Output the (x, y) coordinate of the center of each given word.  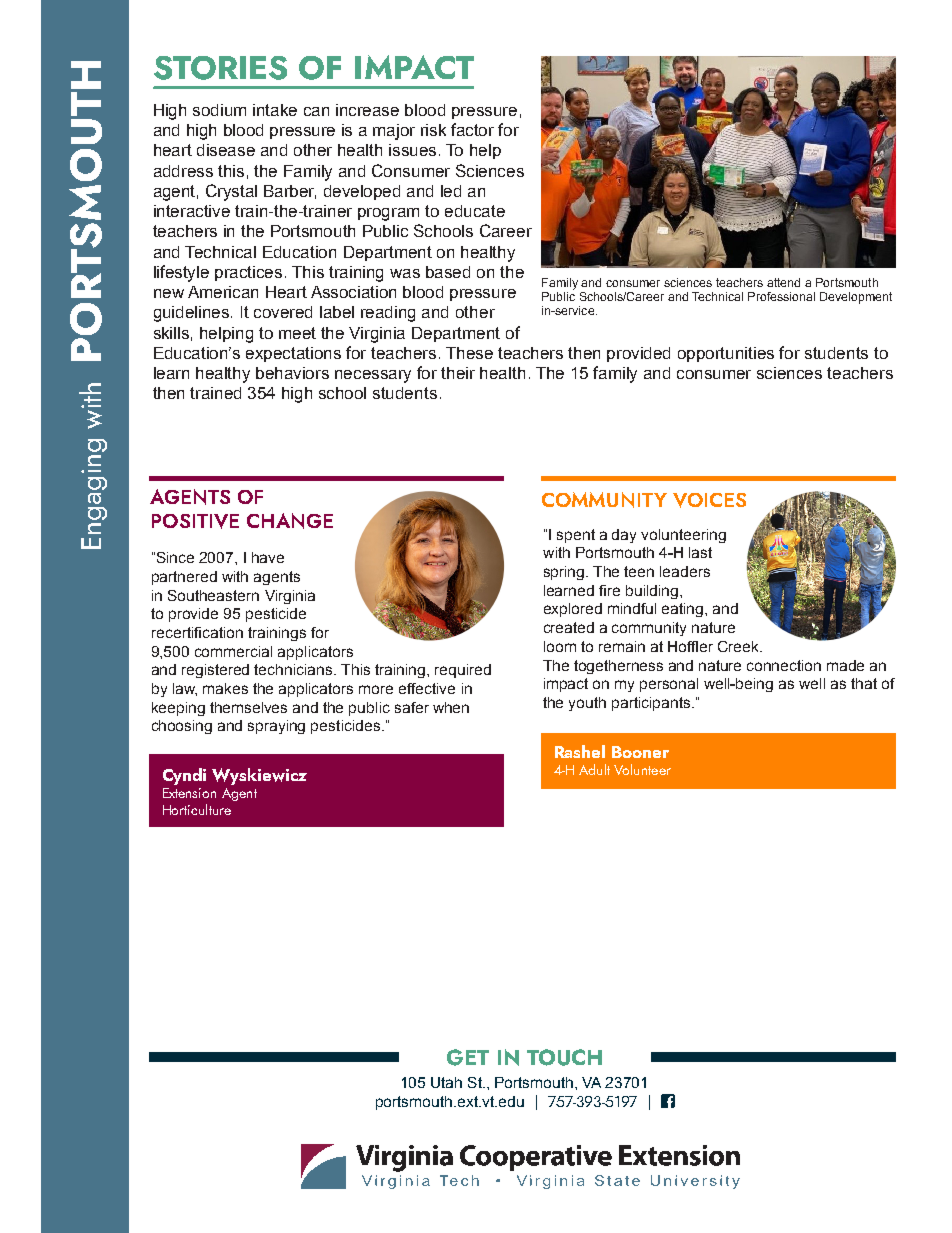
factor (472, 129)
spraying (276, 727)
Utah (446, 1082)
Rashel (580, 751)
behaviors (292, 373)
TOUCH (564, 1057)
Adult (594, 769)
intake (275, 110)
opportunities (726, 354)
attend (783, 282)
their (458, 373)
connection (784, 665)
